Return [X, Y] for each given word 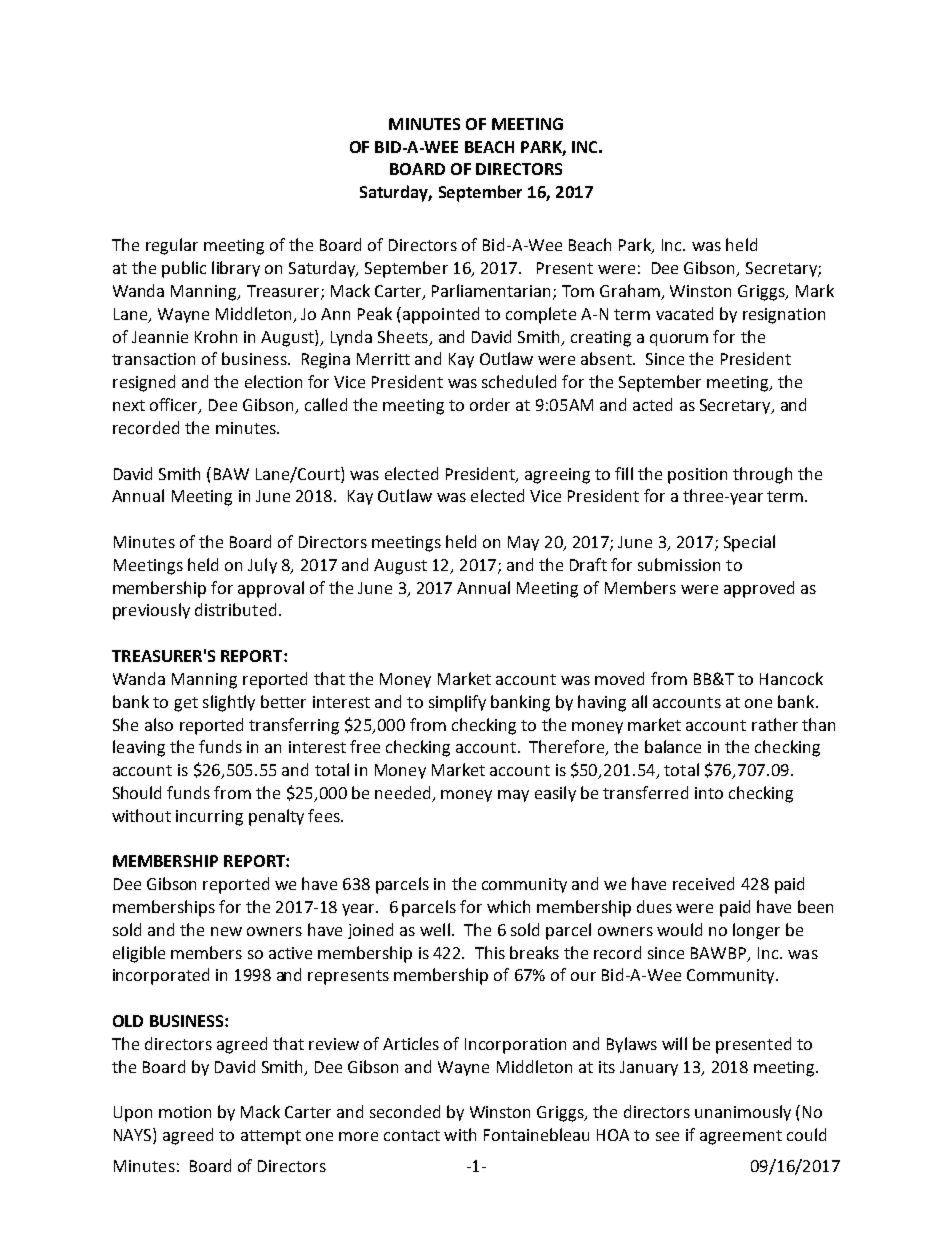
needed [404, 794]
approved [759, 589]
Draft [588, 564]
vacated [684, 313]
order [490, 404]
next [129, 405]
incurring [209, 818]
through [762, 475]
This [490, 952]
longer [756, 931]
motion [185, 1112]
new [226, 931]
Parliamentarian [491, 290]
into [709, 793]
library [236, 269]
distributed [235, 609]
